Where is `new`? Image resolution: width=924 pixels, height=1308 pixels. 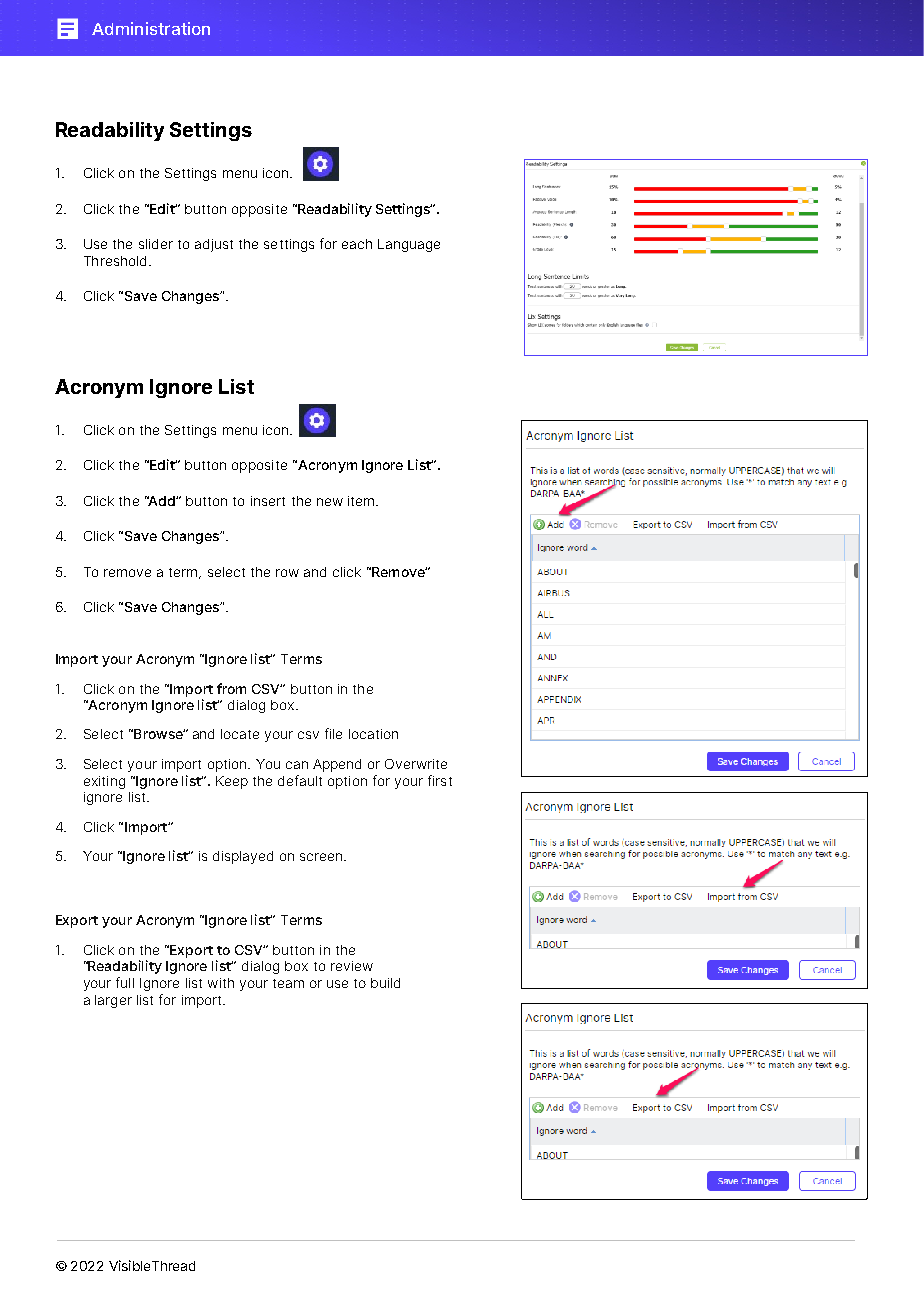
new is located at coordinates (330, 502).
